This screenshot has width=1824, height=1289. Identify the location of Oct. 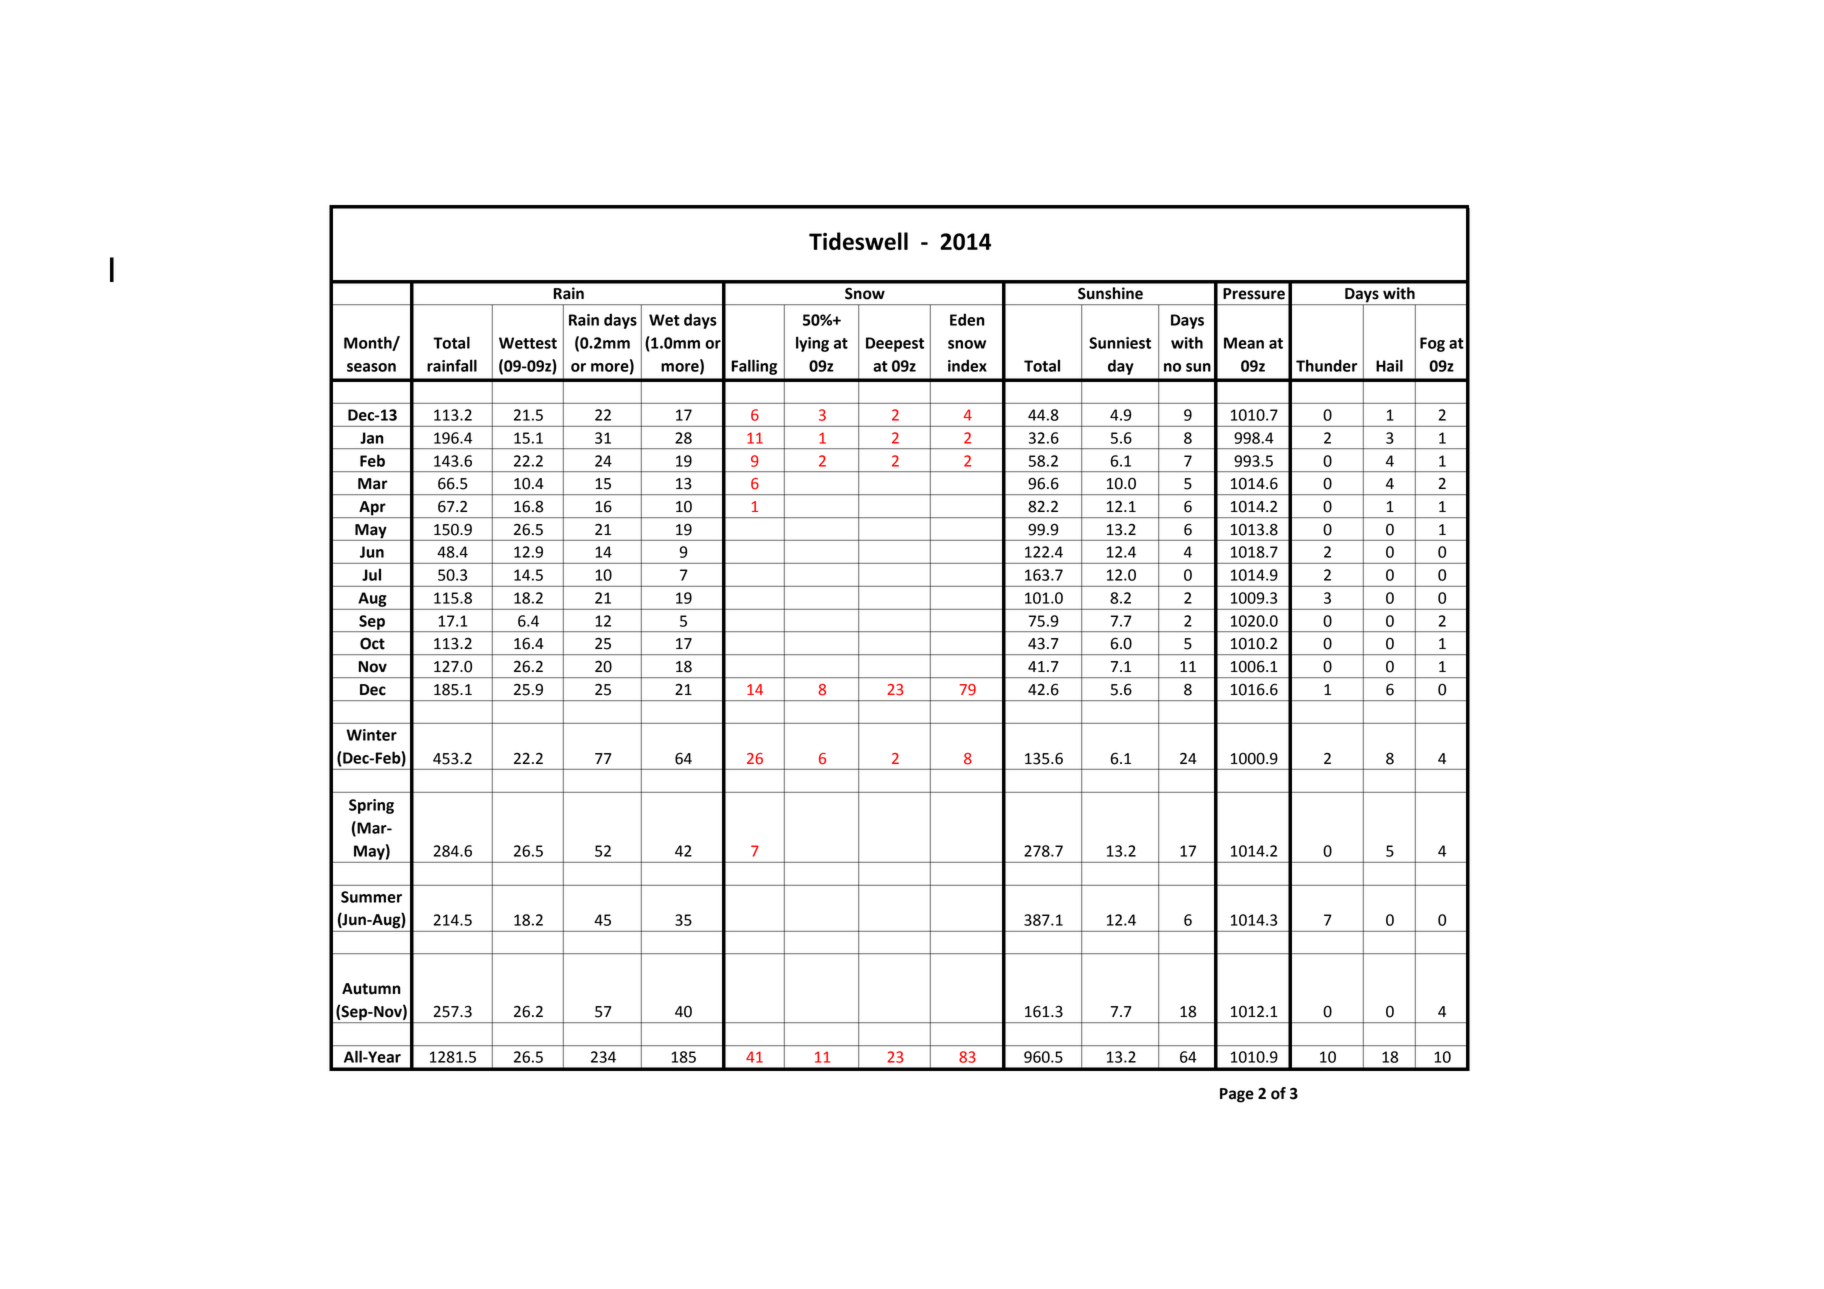
(372, 644).
